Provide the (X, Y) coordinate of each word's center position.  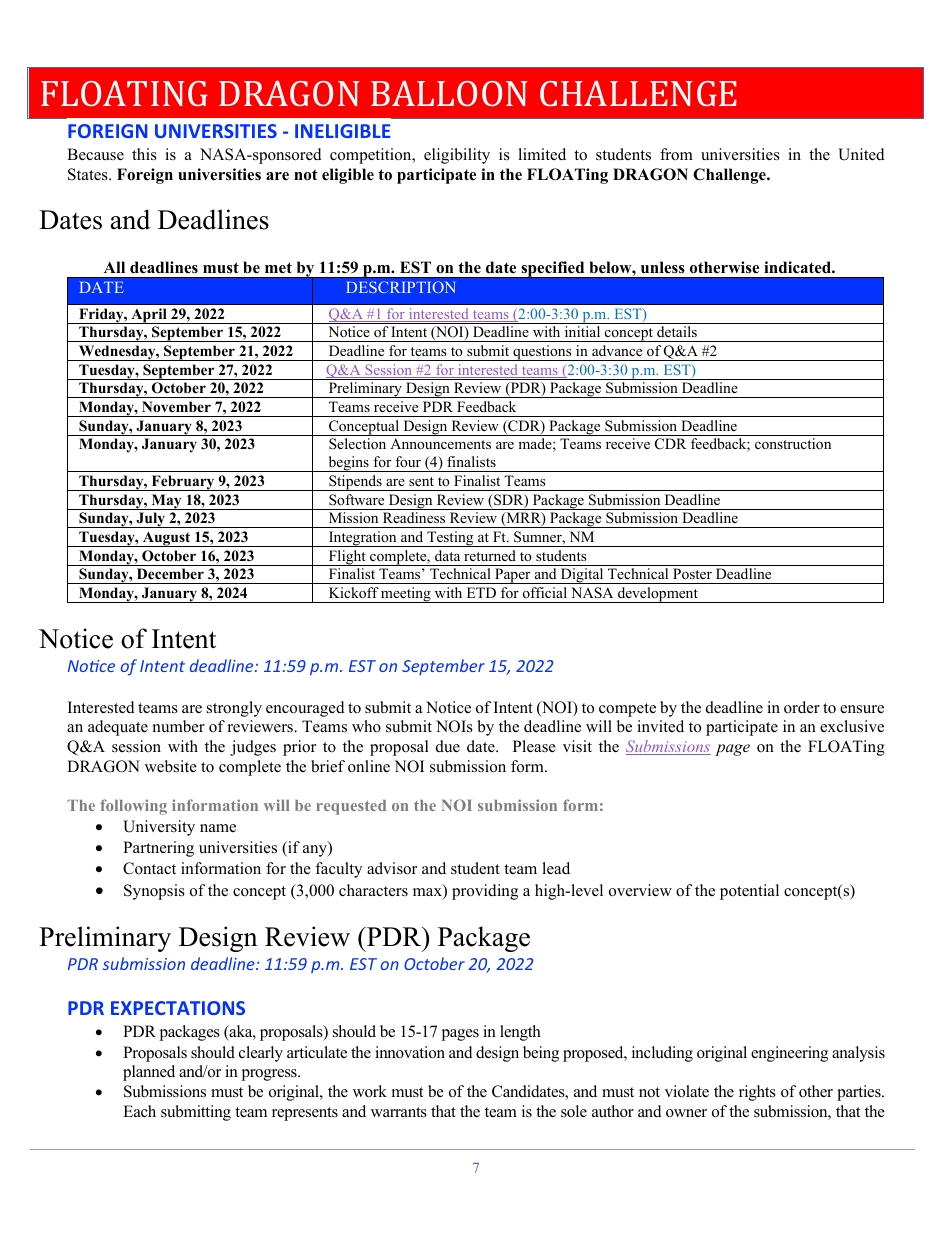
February (183, 483)
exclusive (852, 726)
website (171, 766)
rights (757, 1093)
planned (149, 1073)
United (861, 154)
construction (793, 443)
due (448, 746)
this (144, 154)
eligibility (457, 156)
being (541, 1054)
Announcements (440, 443)
